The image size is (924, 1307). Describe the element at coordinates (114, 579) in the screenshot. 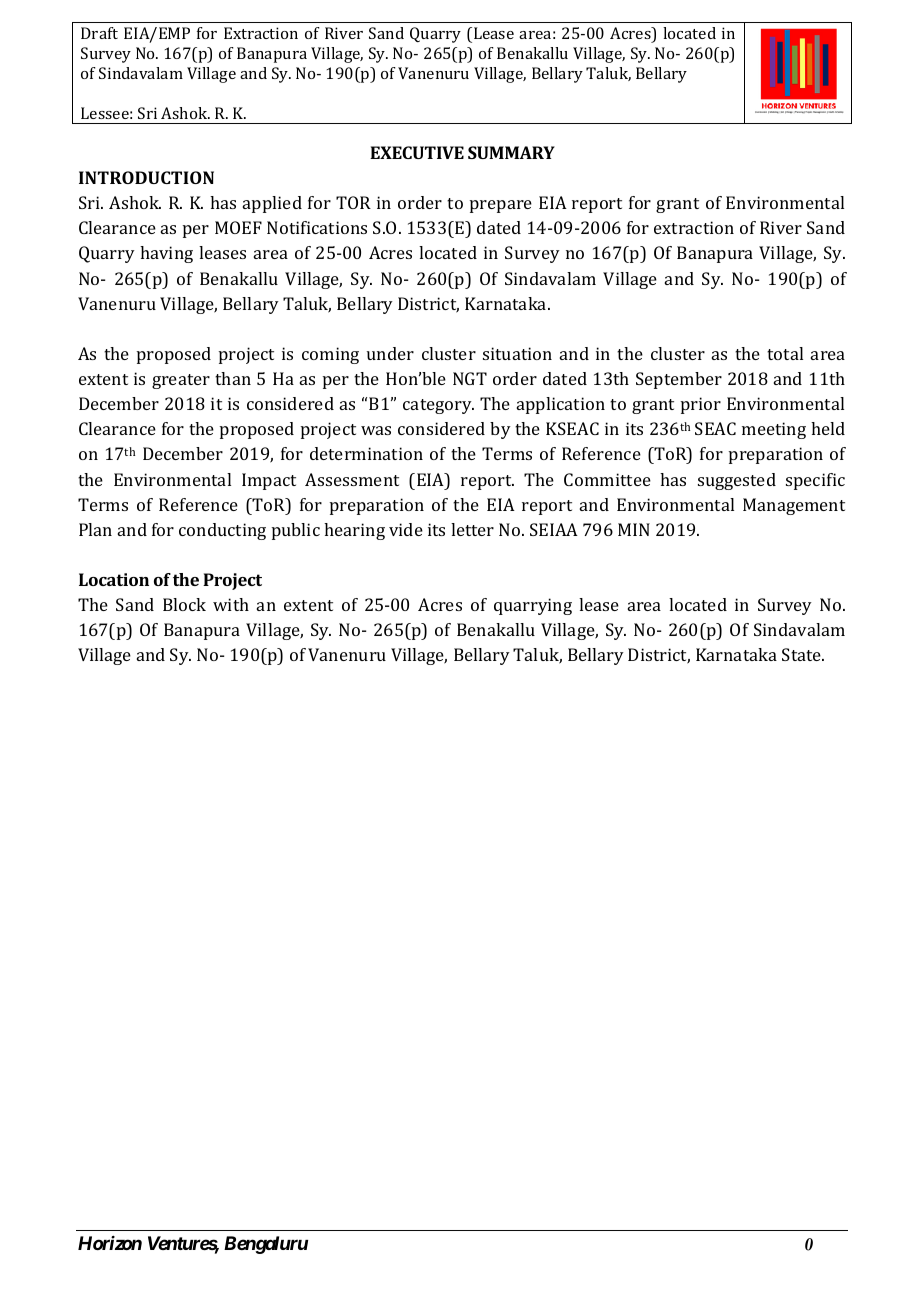

I see `Location` at that location.
